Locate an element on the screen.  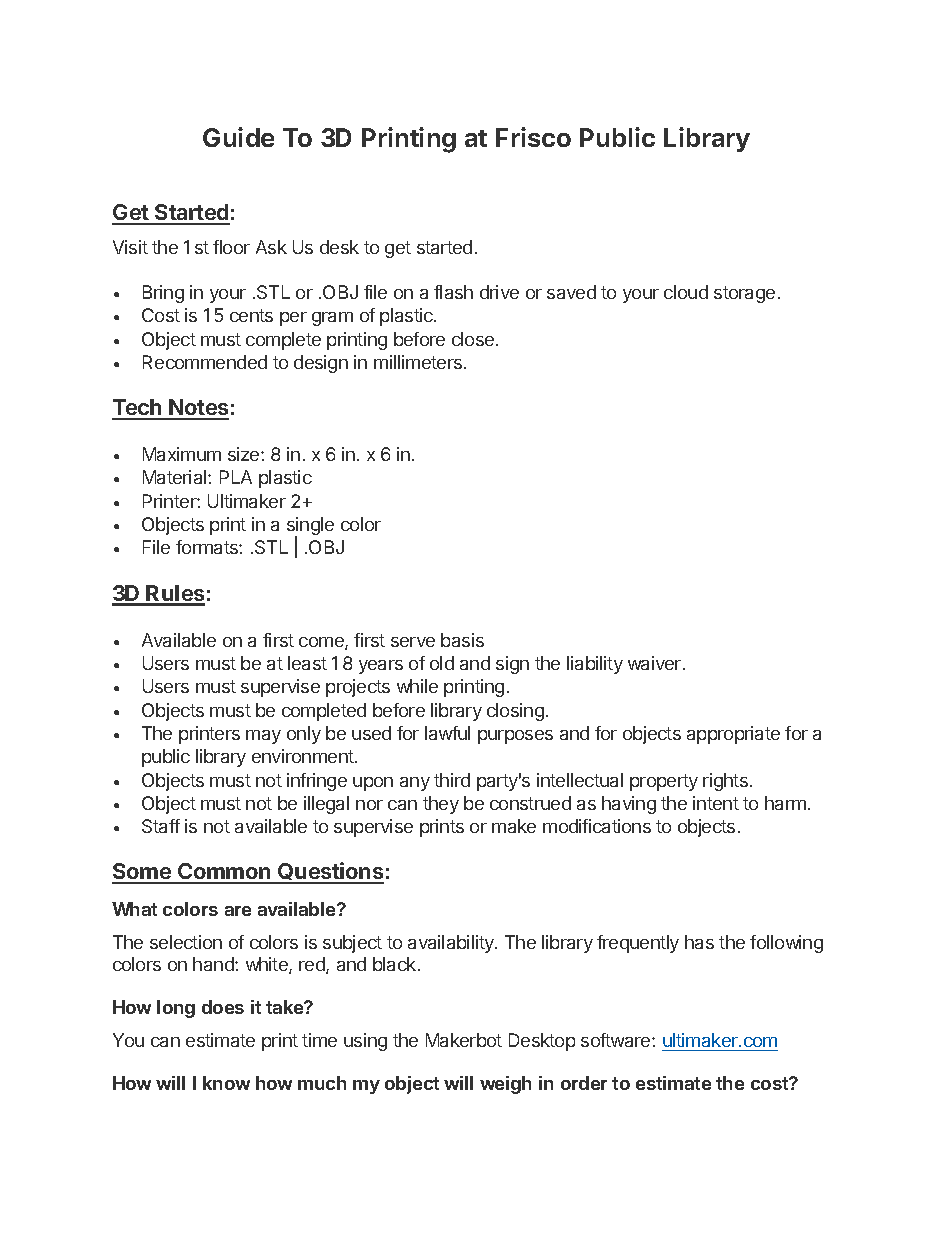
cloud is located at coordinates (686, 292).
